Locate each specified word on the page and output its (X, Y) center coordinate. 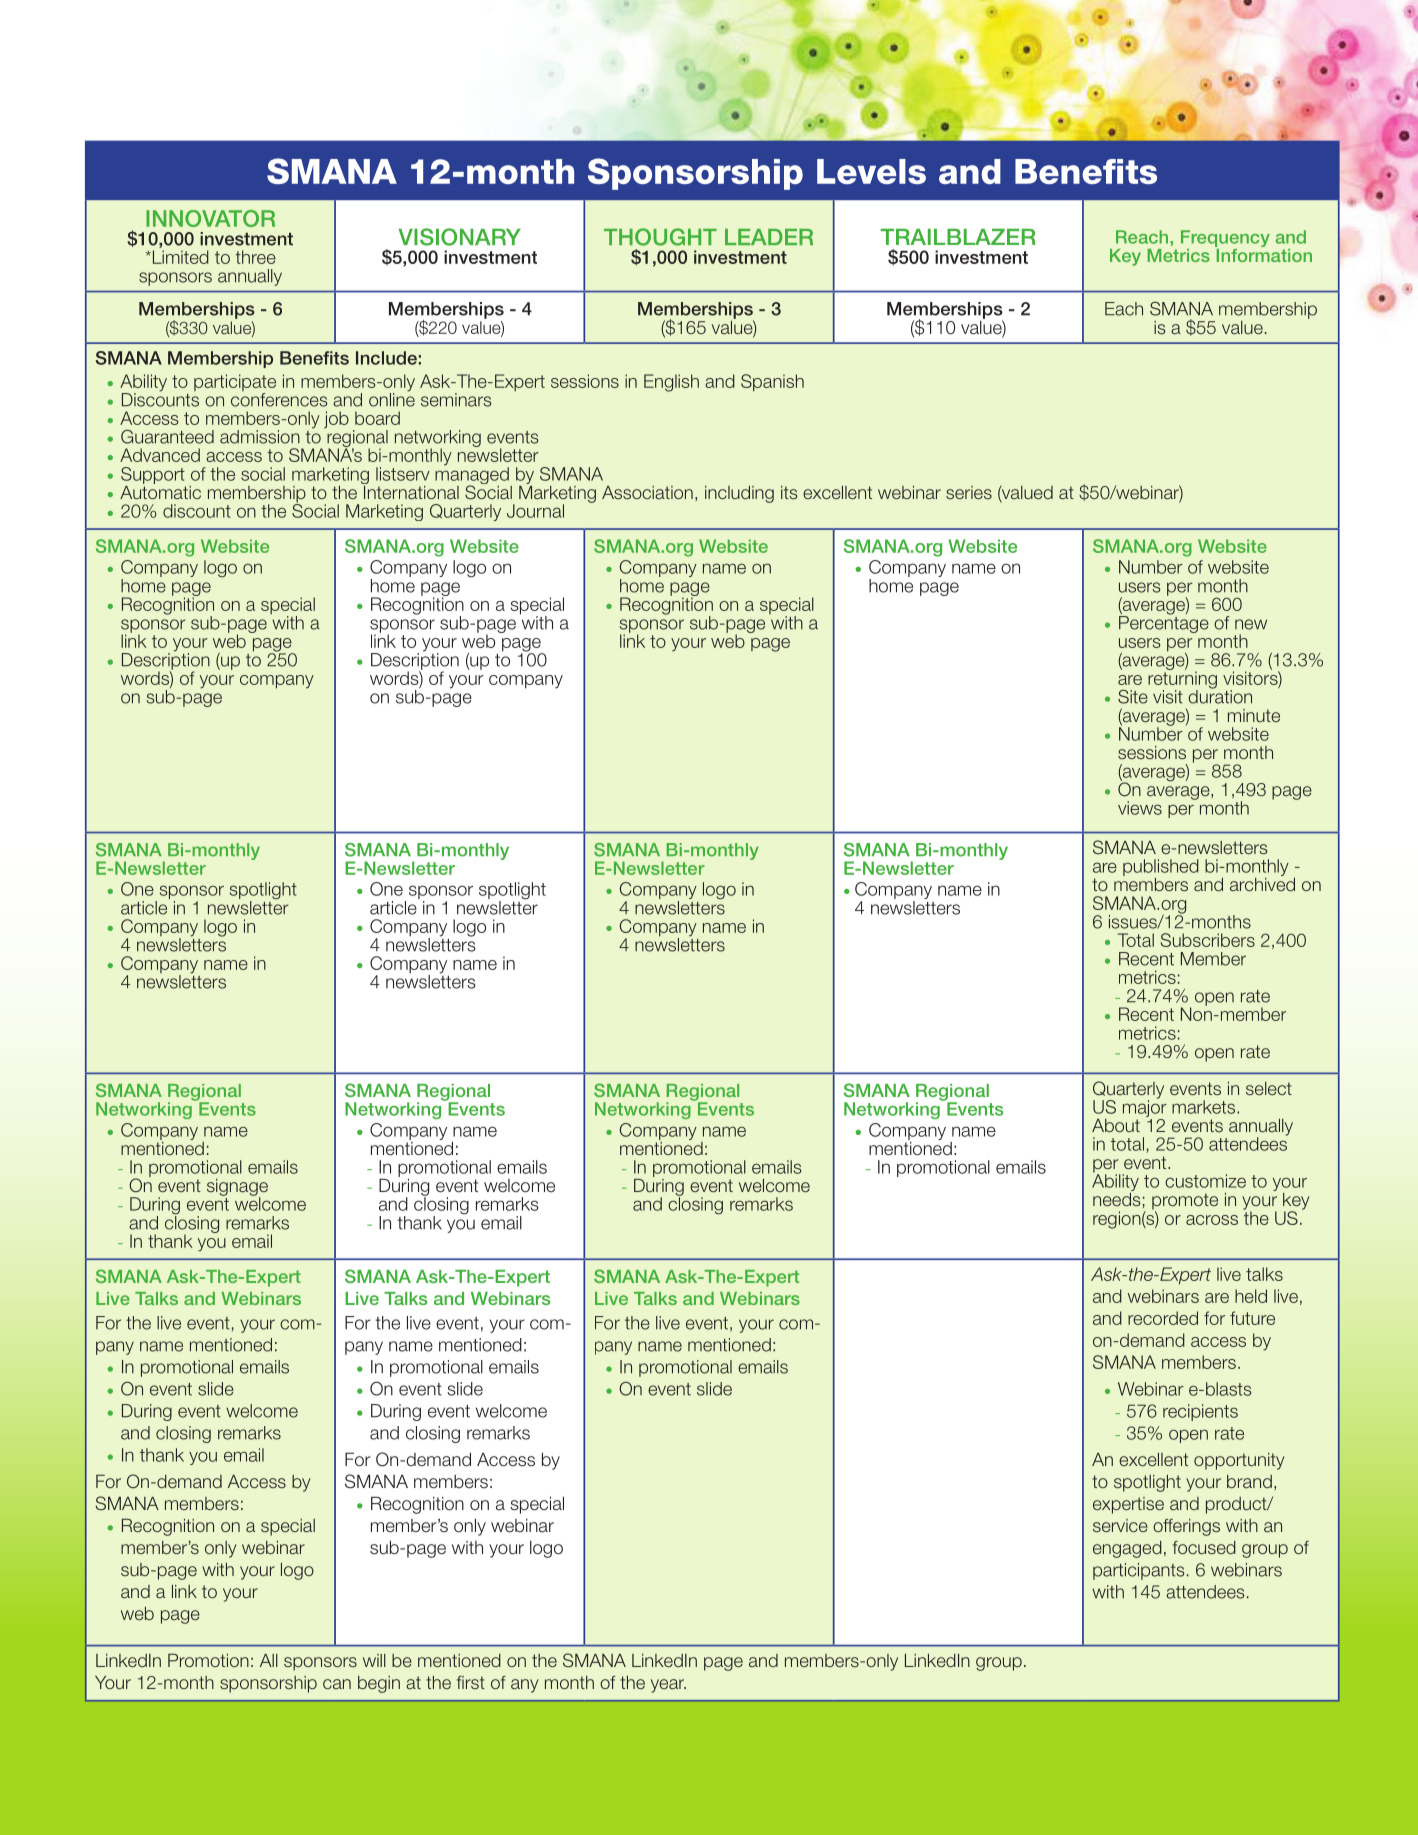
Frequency (1225, 240)
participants (1139, 1571)
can (337, 1684)
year (668, 1686)
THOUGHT (660, 237)
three (255, 257)
